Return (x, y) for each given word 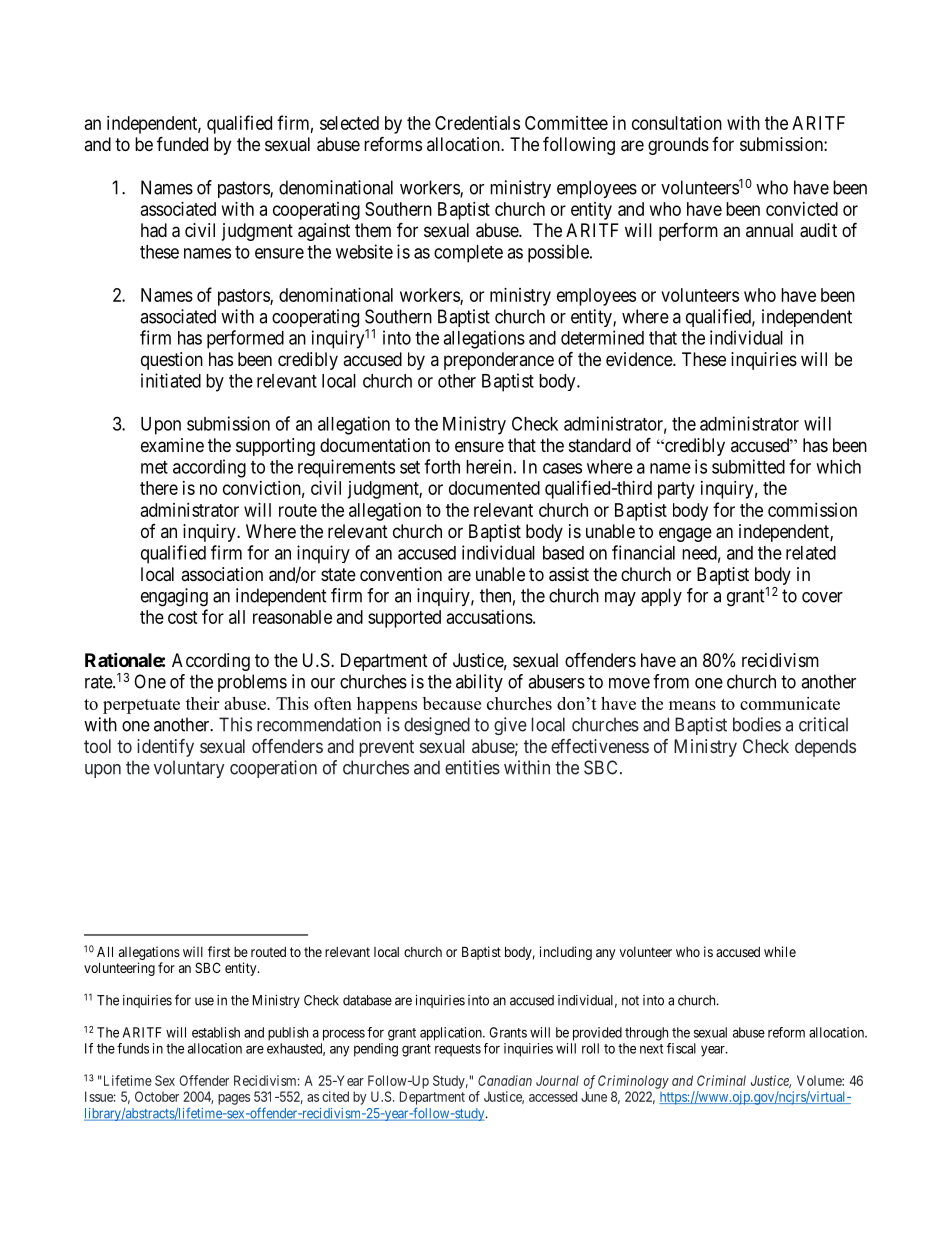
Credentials (477, 123)
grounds (678, 146)
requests (458, 1050)
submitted (748, 466)
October (157, 1096)
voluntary (189, 769)
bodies (757, 724)
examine (172, 445)
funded (182, 143)
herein (489, 466)
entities (472, 767)
